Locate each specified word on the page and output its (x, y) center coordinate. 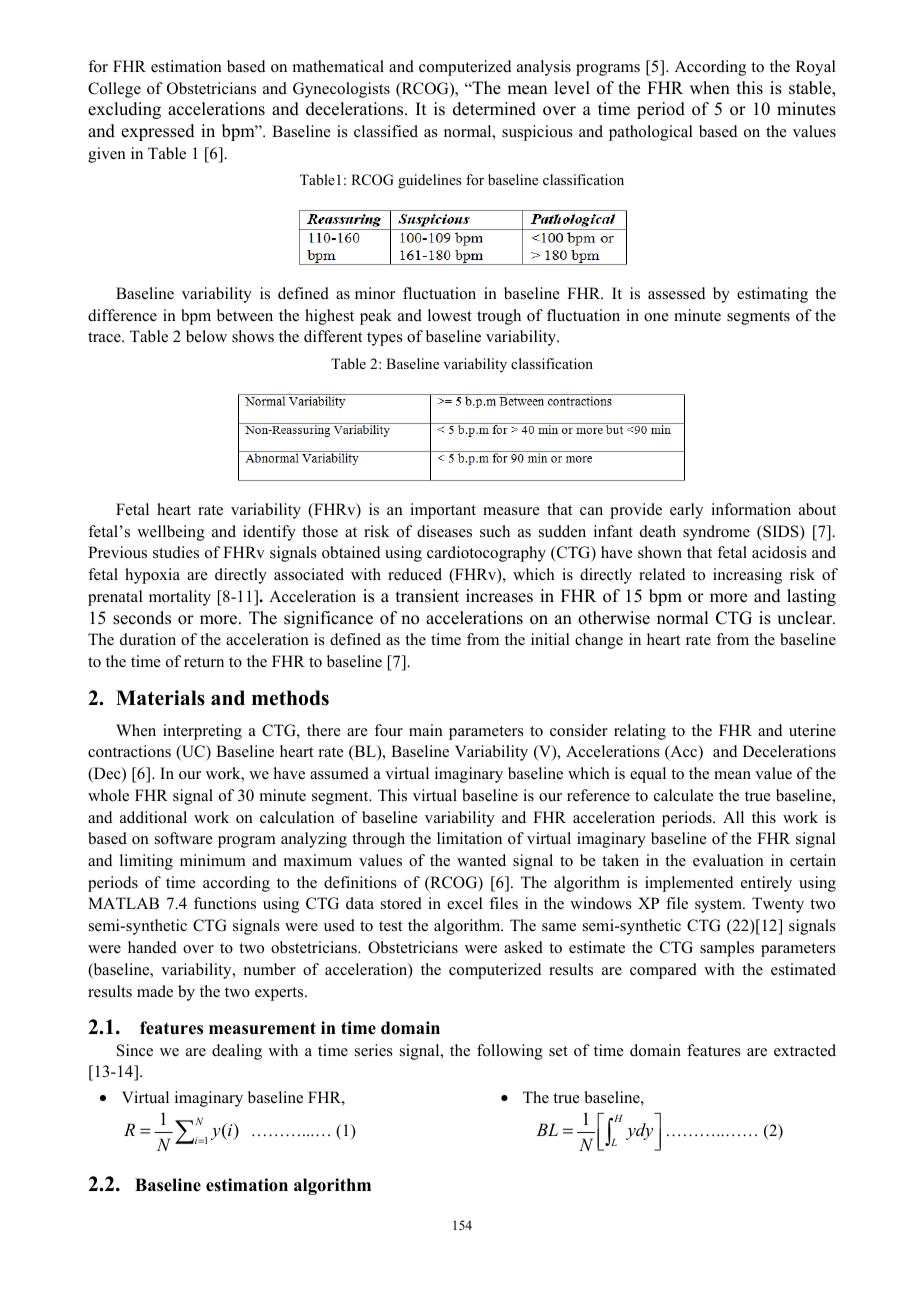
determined (494, 109)
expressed (158, 132)
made (155, 991)
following (510, 1052)
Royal (816, 68)
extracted (805, 1050)
